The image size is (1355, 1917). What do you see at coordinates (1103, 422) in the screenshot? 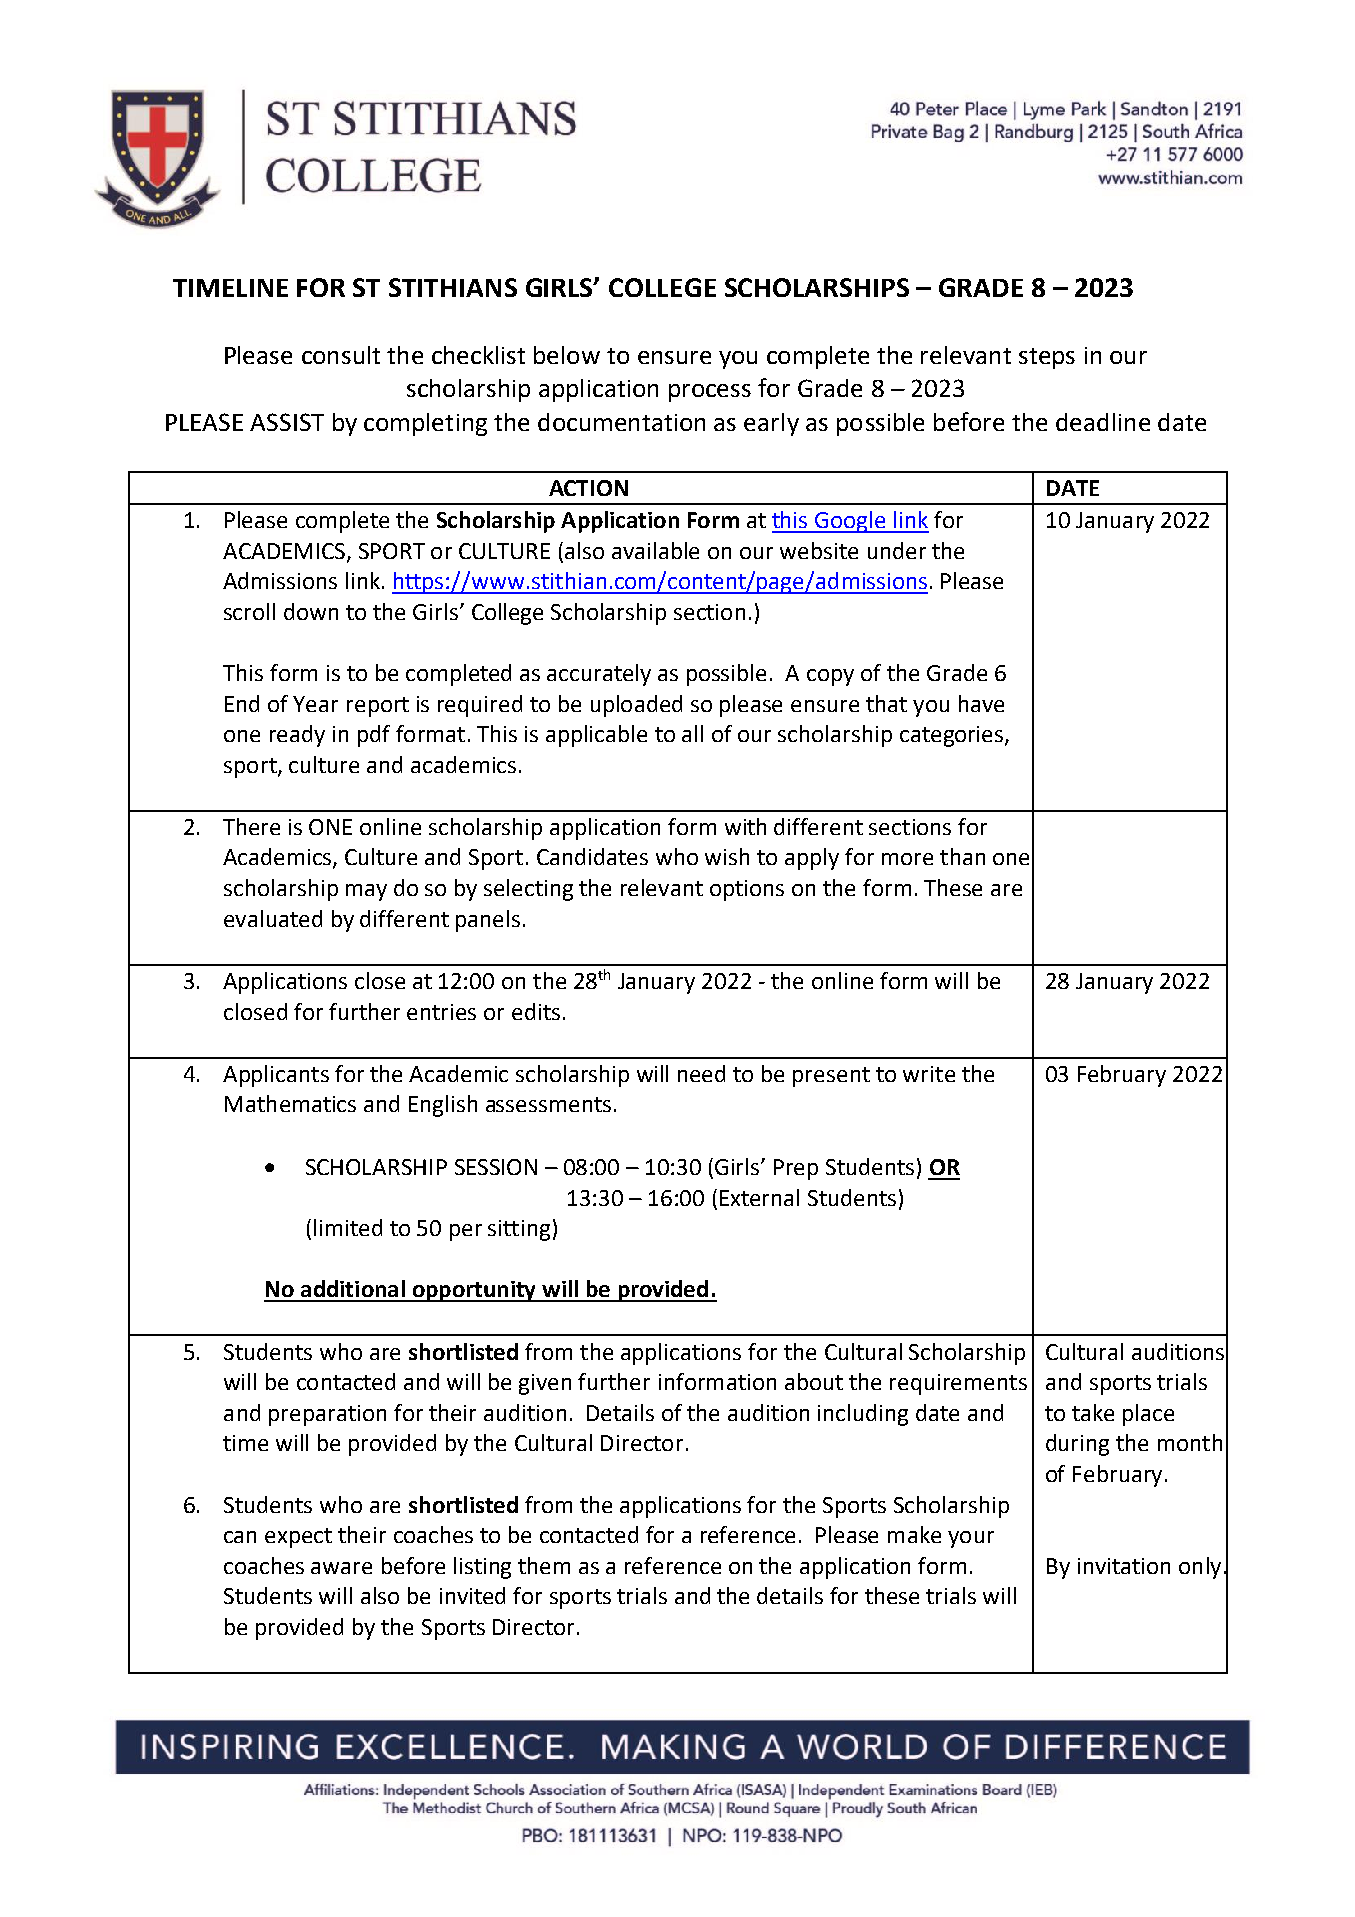
I see `deadline` at bounding box center [1103, 422].
